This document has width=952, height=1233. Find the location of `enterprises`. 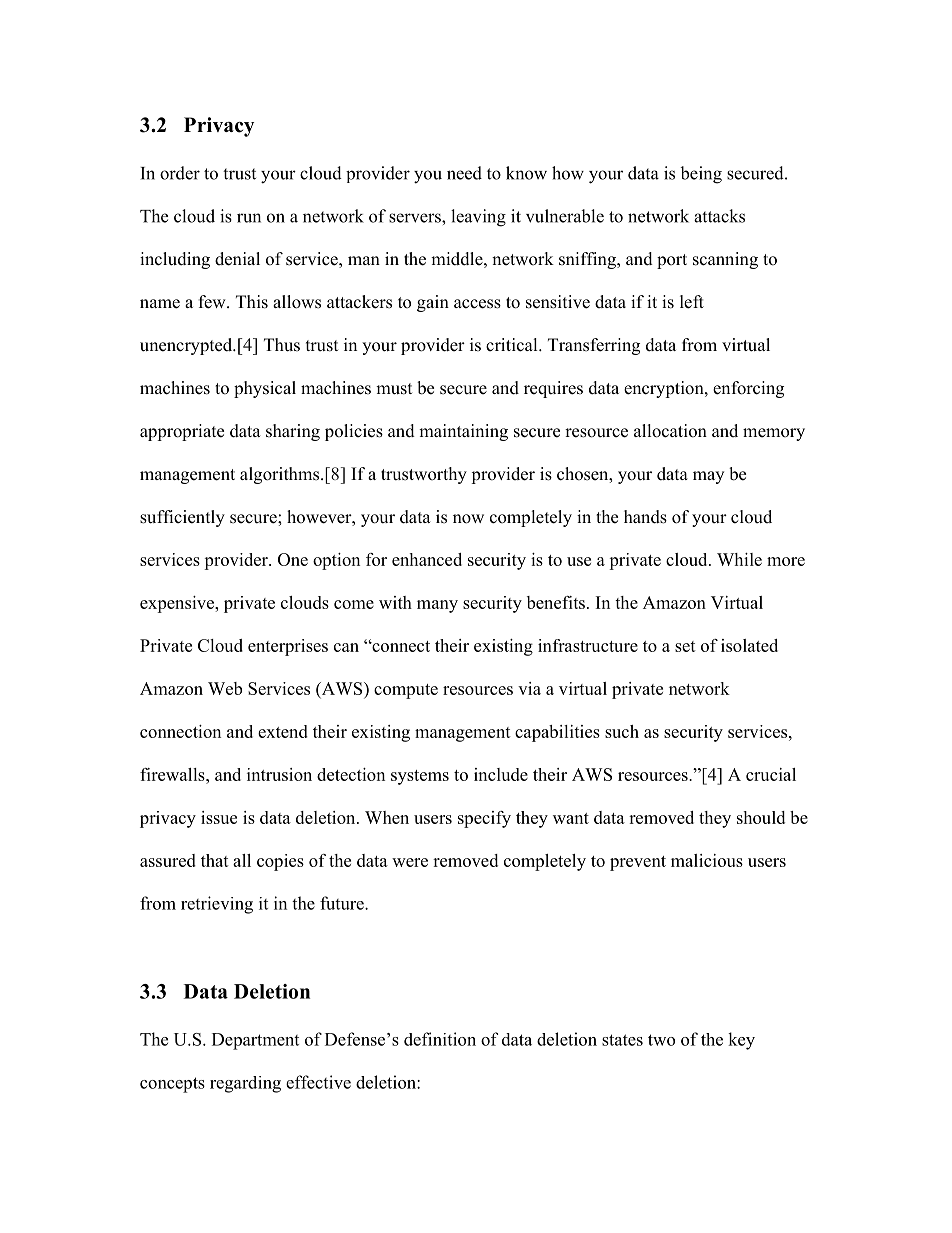

enterprises is located at coordinates (288, 647).
